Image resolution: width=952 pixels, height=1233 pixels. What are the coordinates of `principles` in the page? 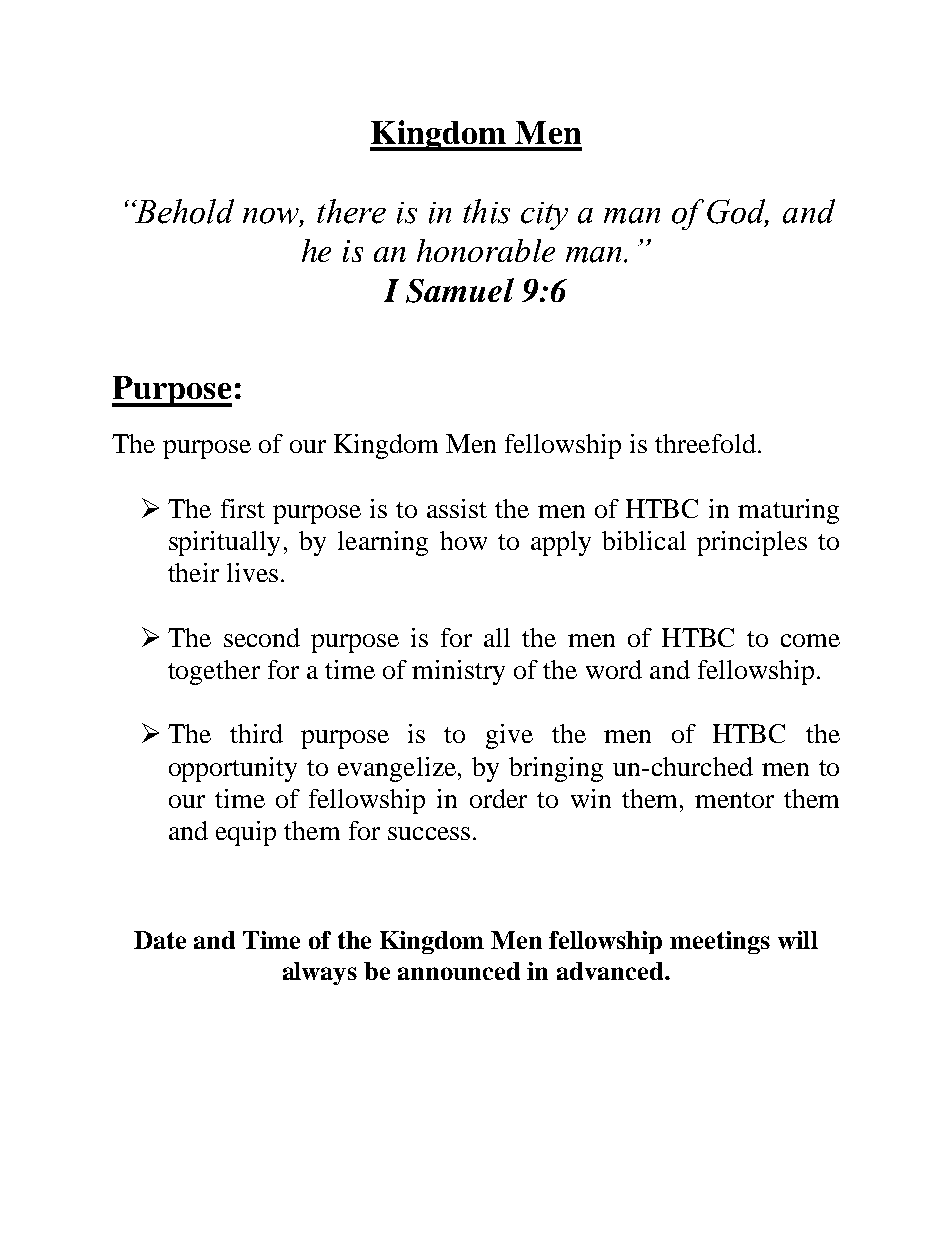 It's located at (752, 543).
